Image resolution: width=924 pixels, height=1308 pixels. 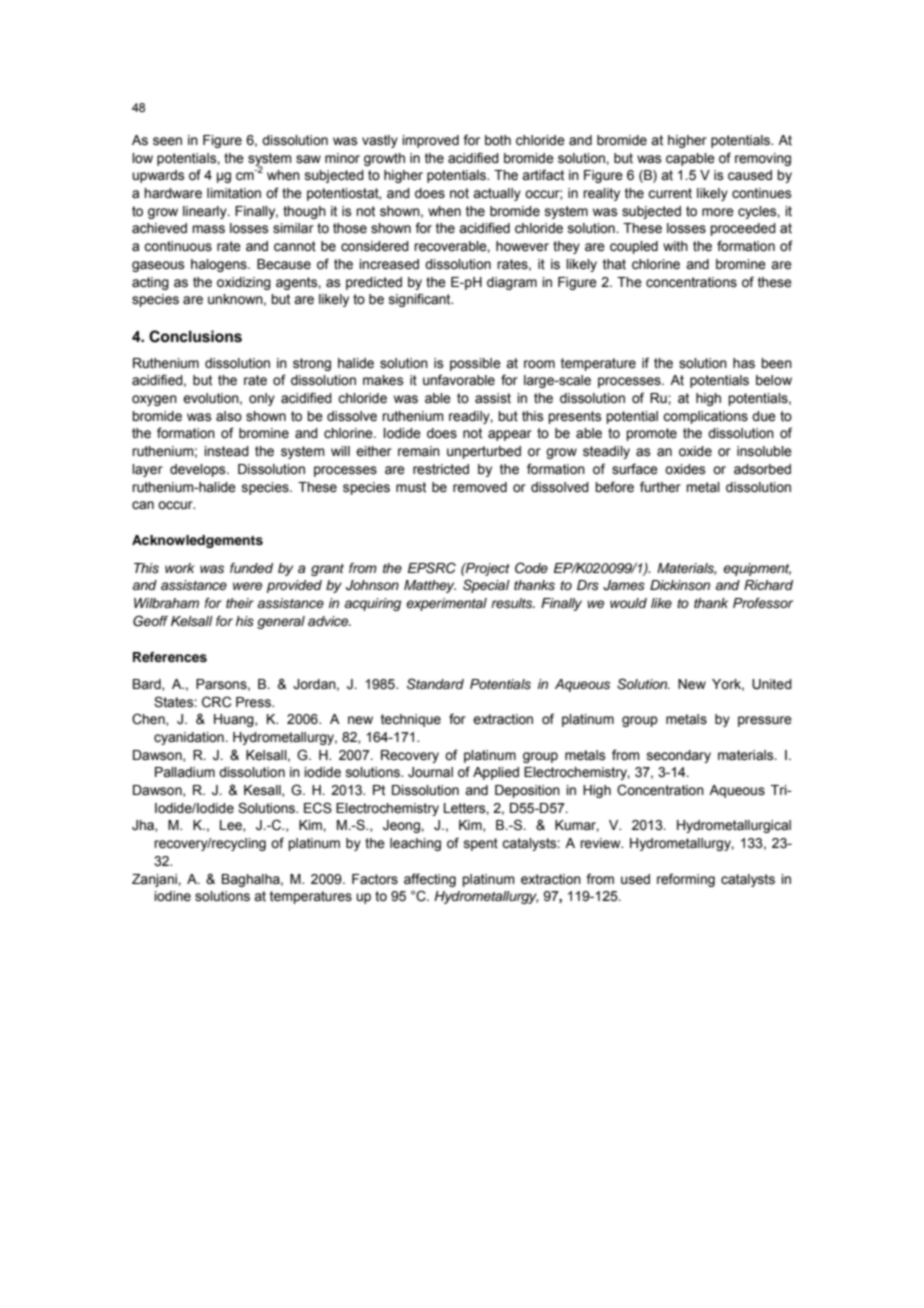 What do you see at coordinates (670, 193) in the screenshot?
I see `current` at bounding box center [670, 193].
